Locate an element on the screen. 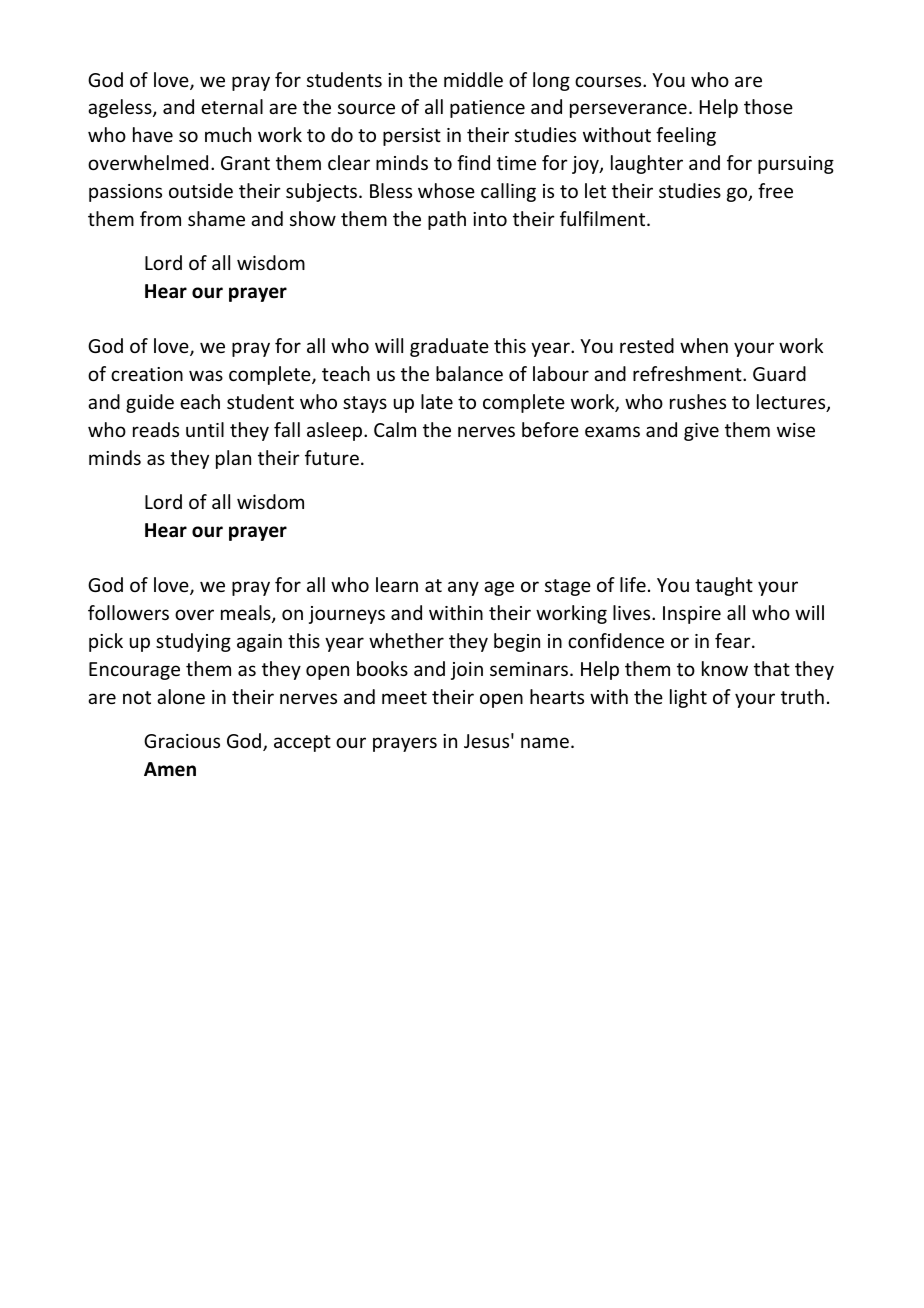 The height and width of the screenshot is (1308, 924). those is located at coordinates (768, 106).
